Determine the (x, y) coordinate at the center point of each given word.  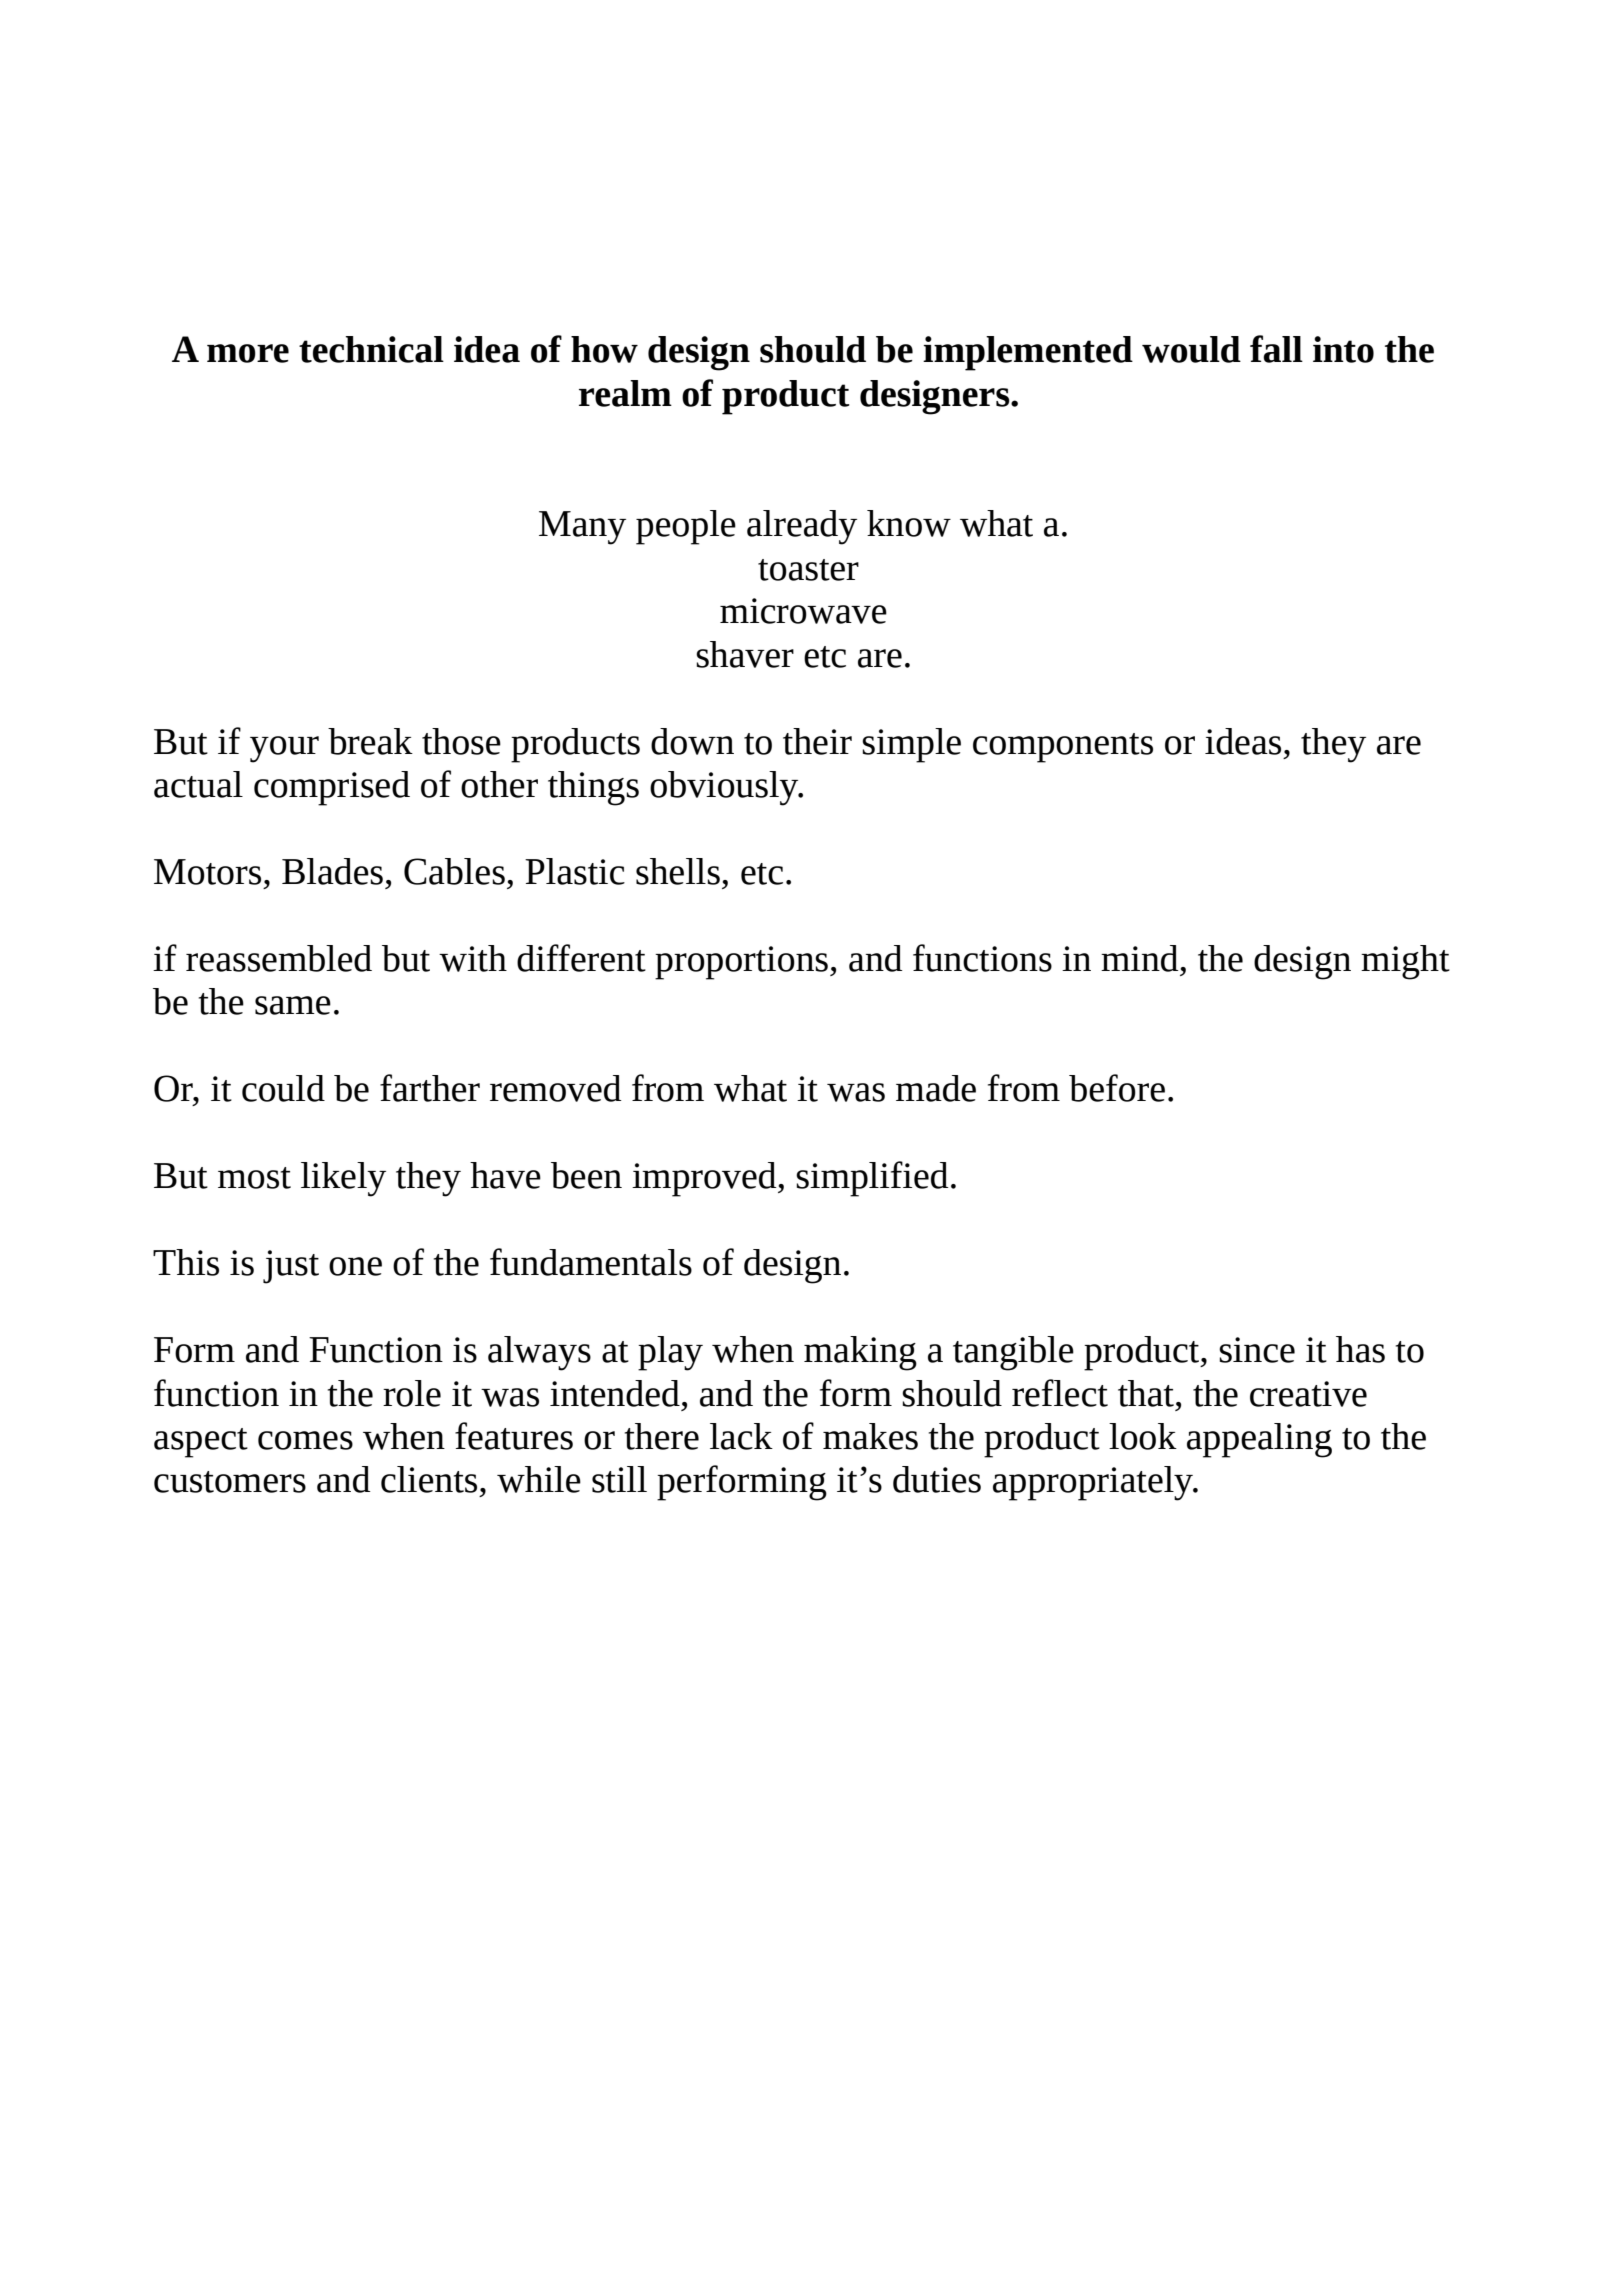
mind (1141, 958)
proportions (741, 963)
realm (625, 393)
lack (741, 1436)
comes (305, 1440)
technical (371, 349)
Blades (332, 871)
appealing (1259, 1440)
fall (1276, 349)
